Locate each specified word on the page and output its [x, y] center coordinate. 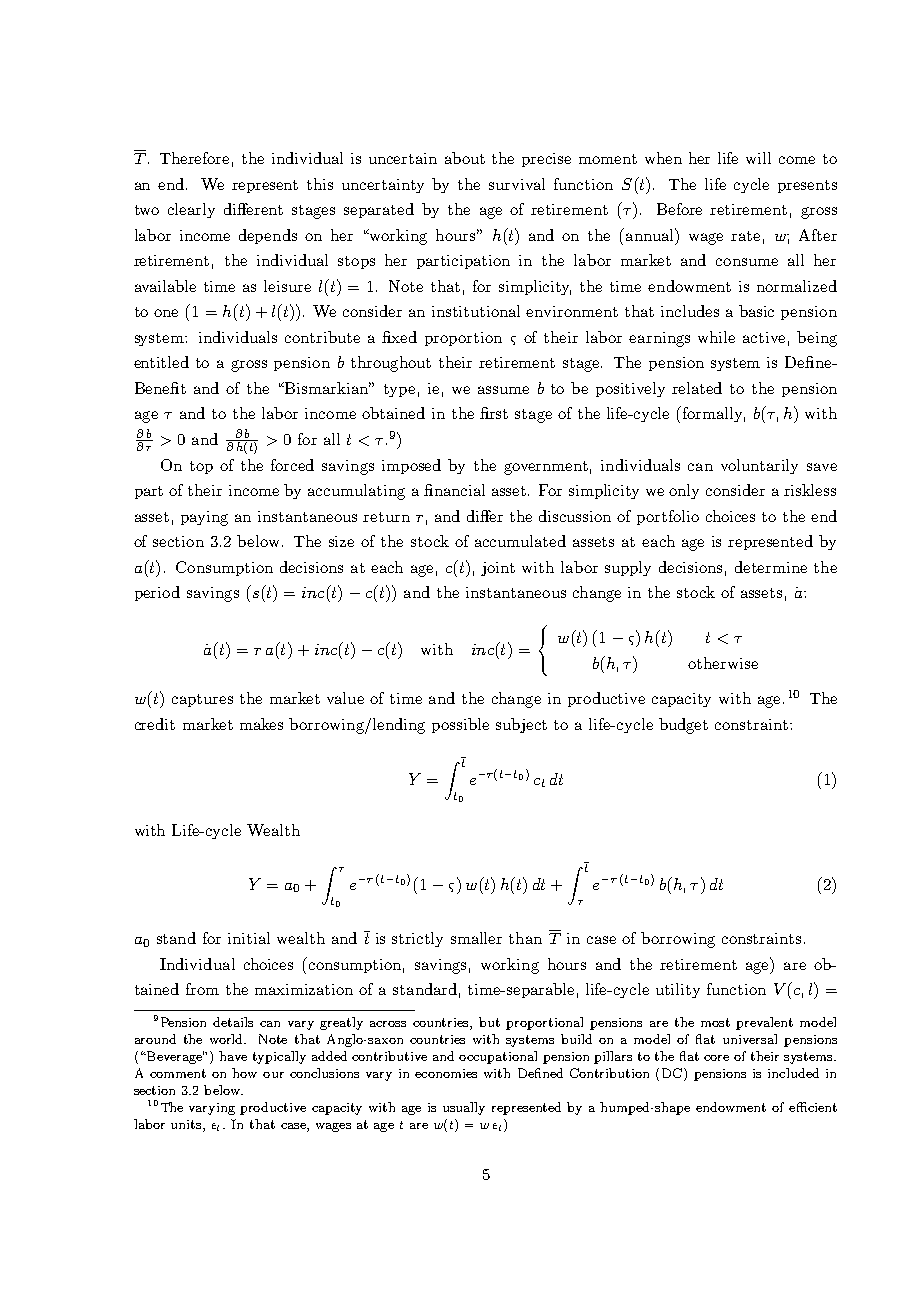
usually [464, 1108]
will [758, 158]
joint [498, 569]
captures [202, 700]
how [244, 1073]
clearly [191, 210]
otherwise [723, 663]
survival [517, 184]
